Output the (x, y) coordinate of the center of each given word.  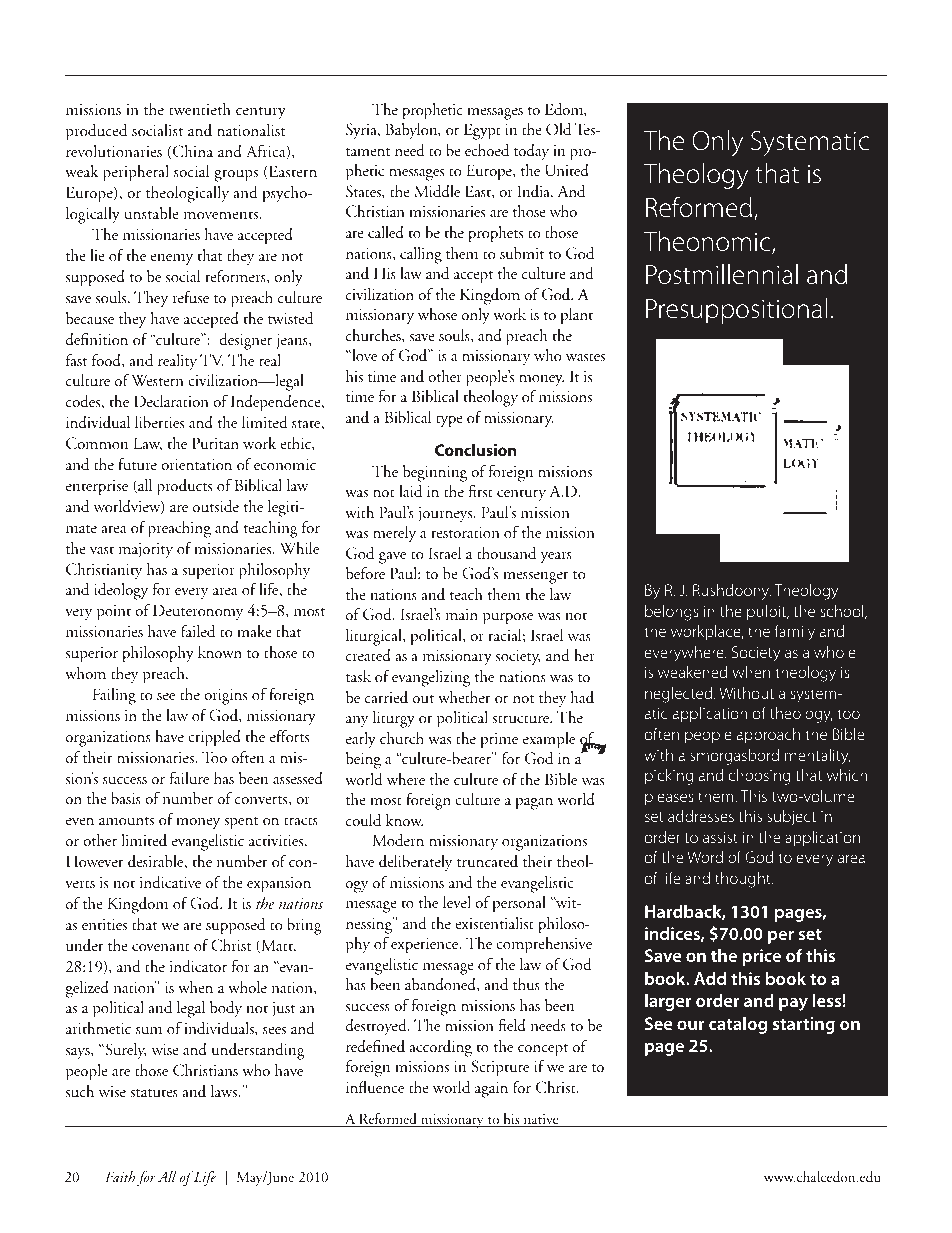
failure (189, 778)
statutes (154, 1093)
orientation (196, 464)
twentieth (200, 109)
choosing (759, 777)
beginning (435, 473)
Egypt (482, 131)
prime (499, 741)
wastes (585, 357)
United (567, 170)
